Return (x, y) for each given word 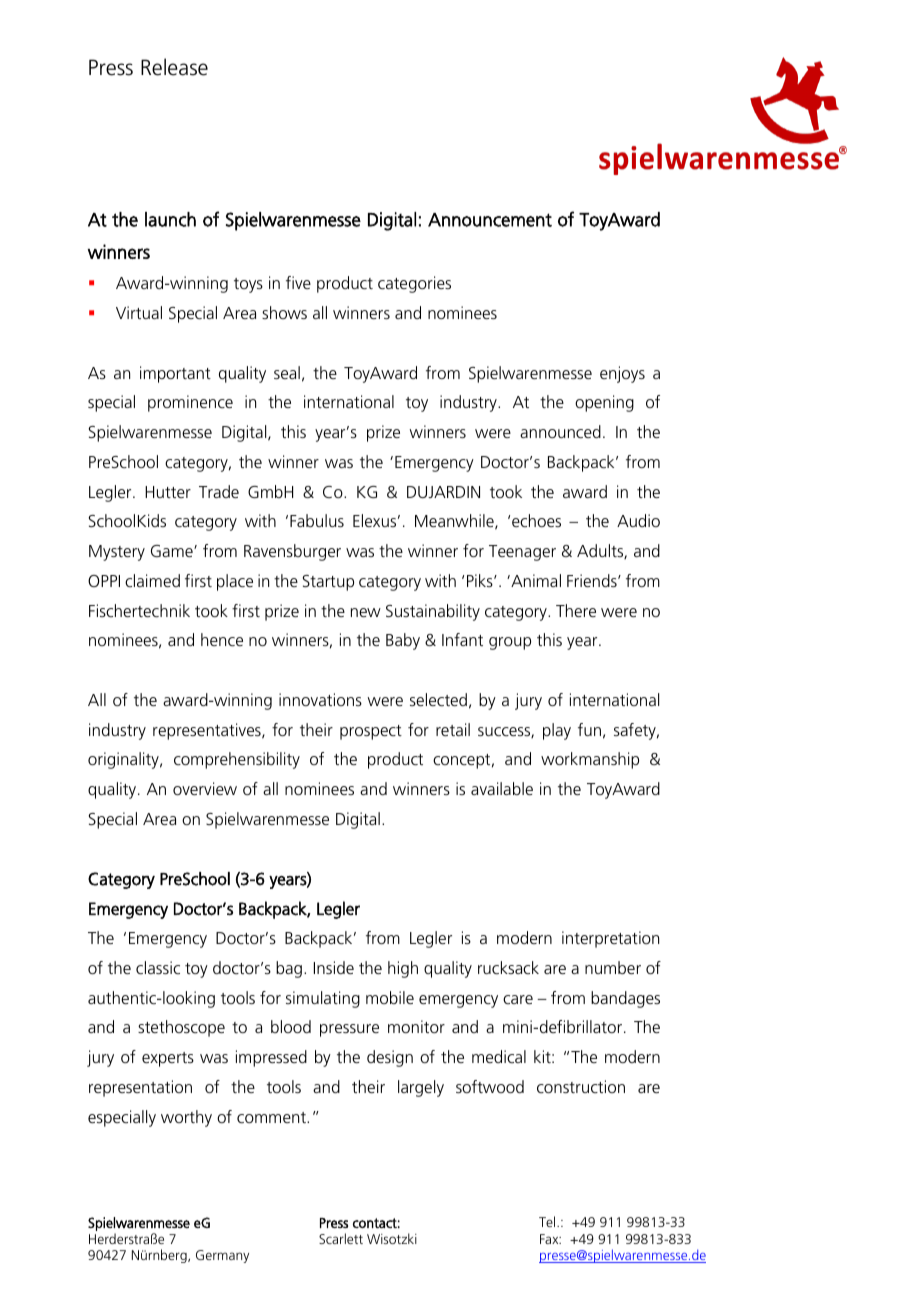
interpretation (610, 939)
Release (174, 67)
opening (604, 403)
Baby (403, 641)
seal (287, 372)
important (175, 374)
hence (222, 639)
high (403, 969)
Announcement (490, 220)
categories (414, 284)
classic (158, 967)
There (576, 610)
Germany (222, 1256)
